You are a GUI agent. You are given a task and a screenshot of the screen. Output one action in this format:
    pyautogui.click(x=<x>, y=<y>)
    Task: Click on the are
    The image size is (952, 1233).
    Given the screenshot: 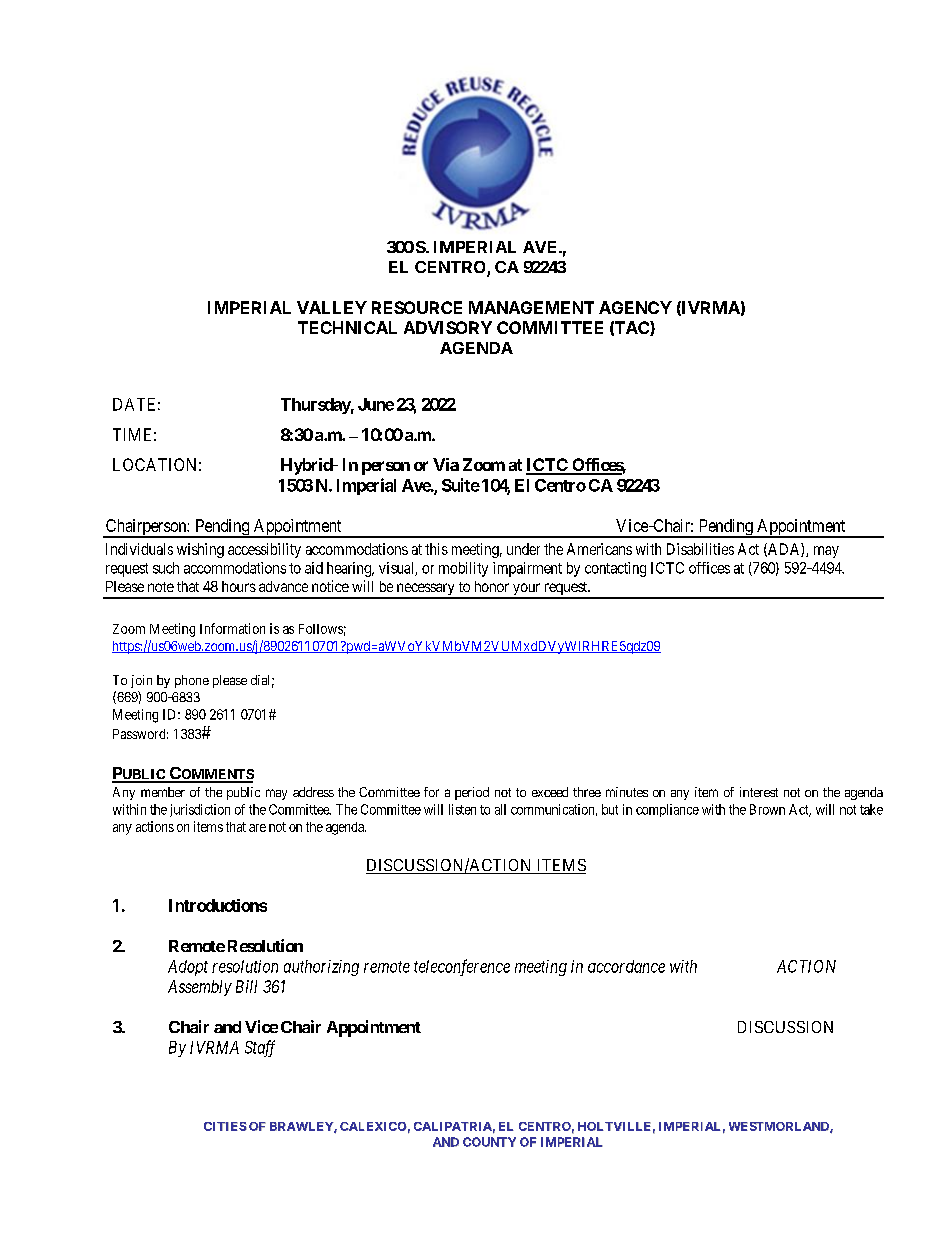 What is the action you would take?
    pyautogui.click(x=257, y=828)
